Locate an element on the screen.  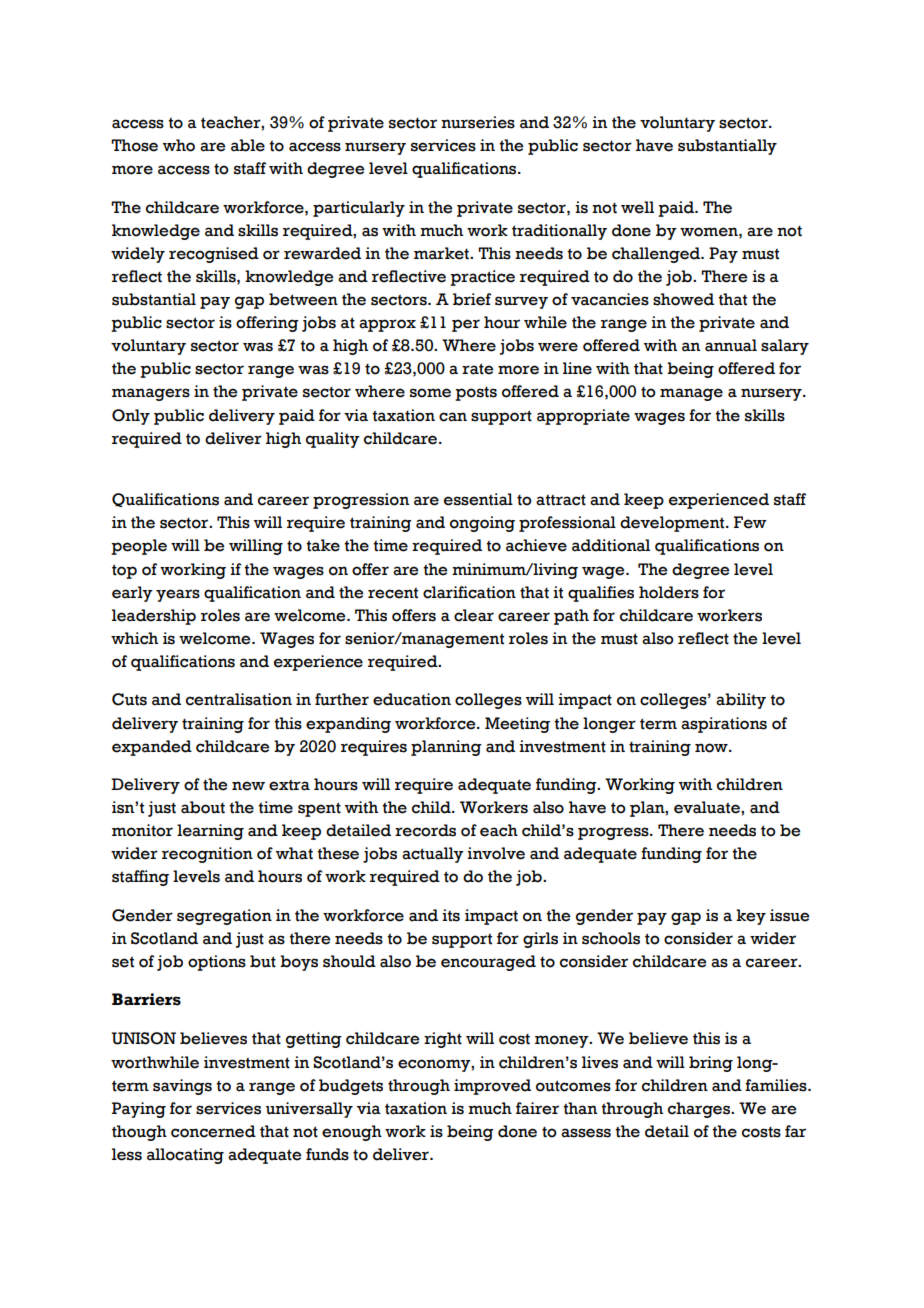
concerned is located at coordinates (213, 1131).
